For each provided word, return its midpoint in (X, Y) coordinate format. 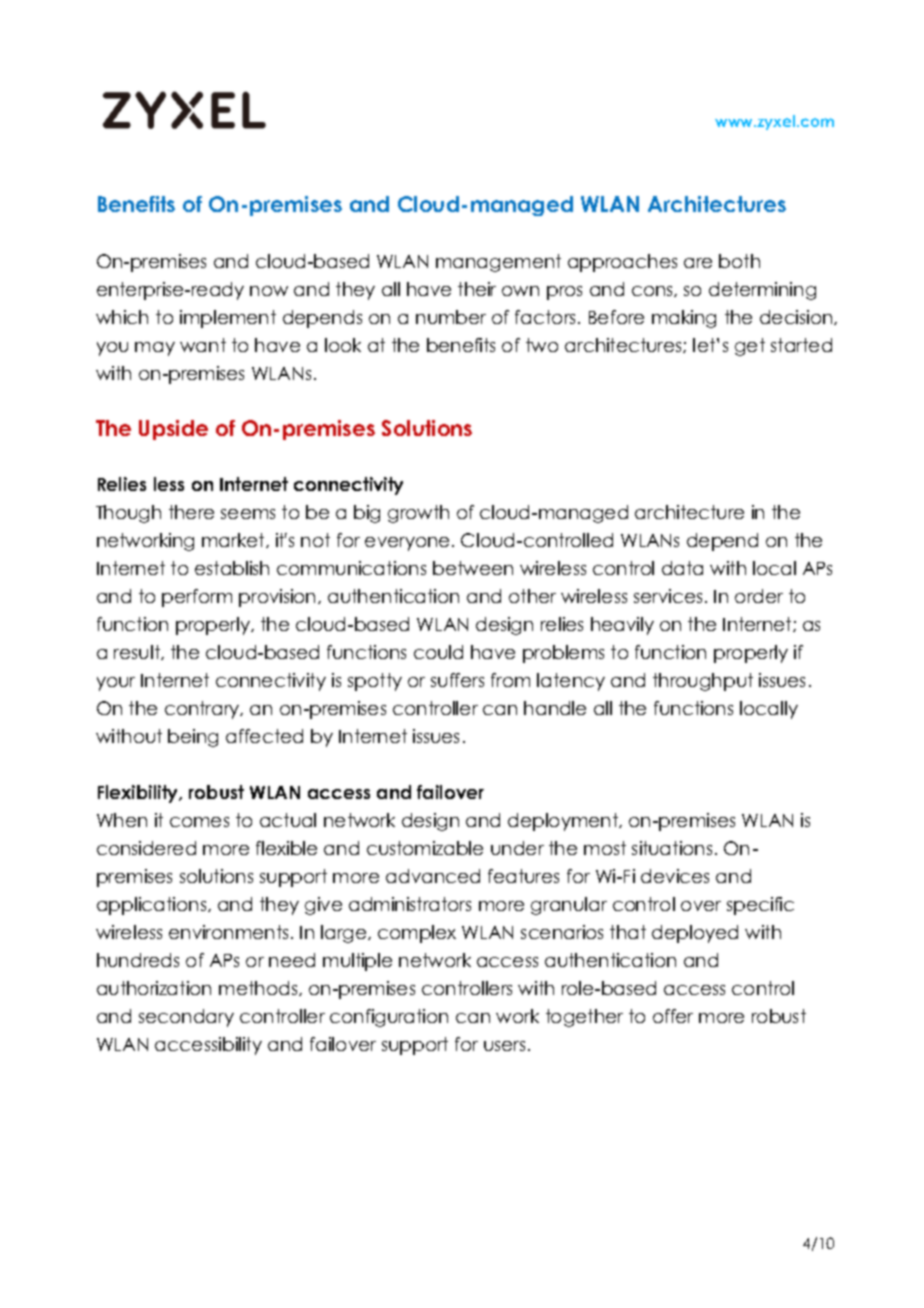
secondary (186, 1018)
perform (197, 598)
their (477, 289)
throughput (703, 682)
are (698, 263)
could (438, 652)
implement (228, 319)
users (504, 1046)
